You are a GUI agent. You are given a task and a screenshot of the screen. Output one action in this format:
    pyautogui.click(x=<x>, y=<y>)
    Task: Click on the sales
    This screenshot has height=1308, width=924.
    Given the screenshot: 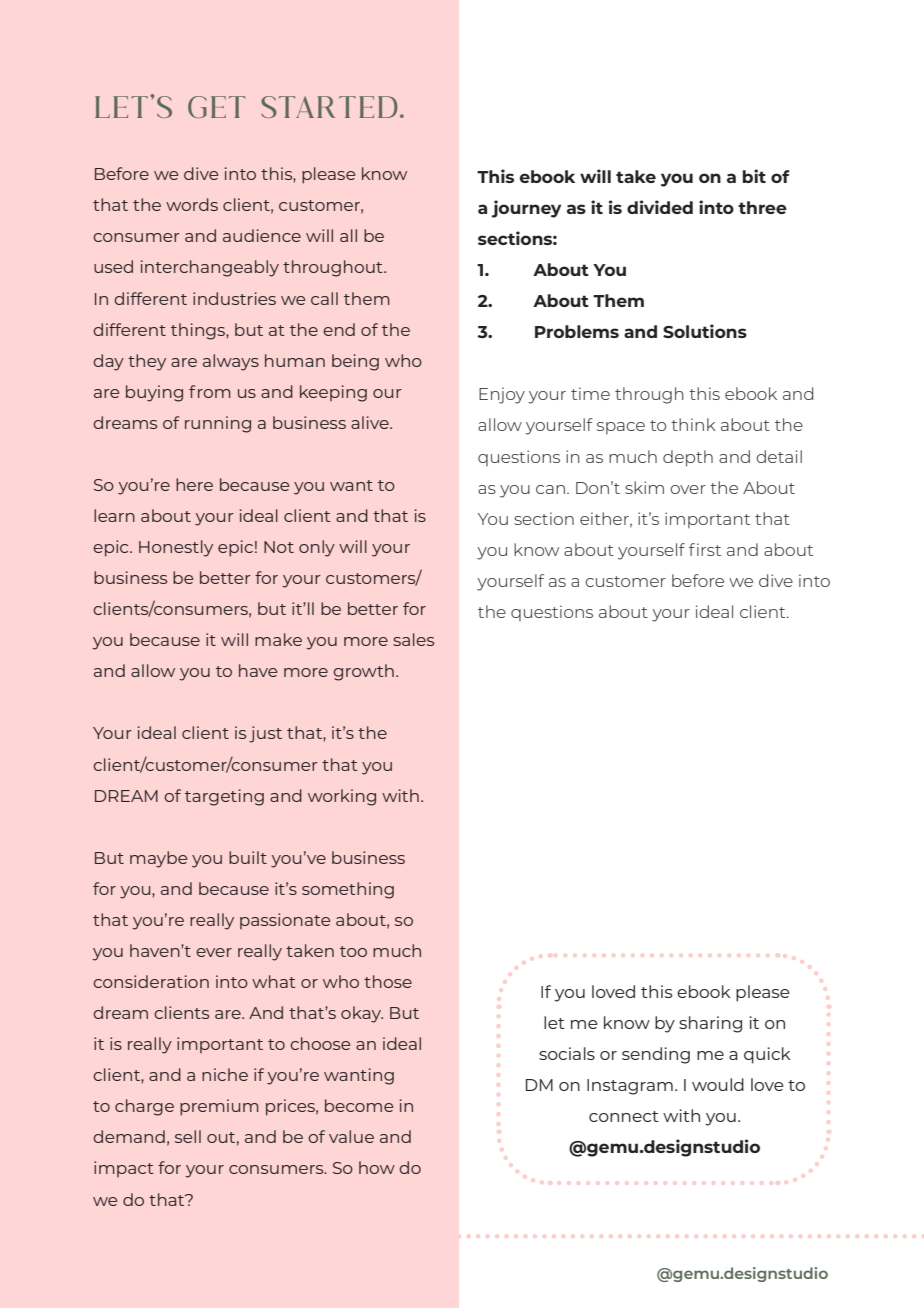 What is the action you would take?
    pyautogui.click(x=413, y=639)
